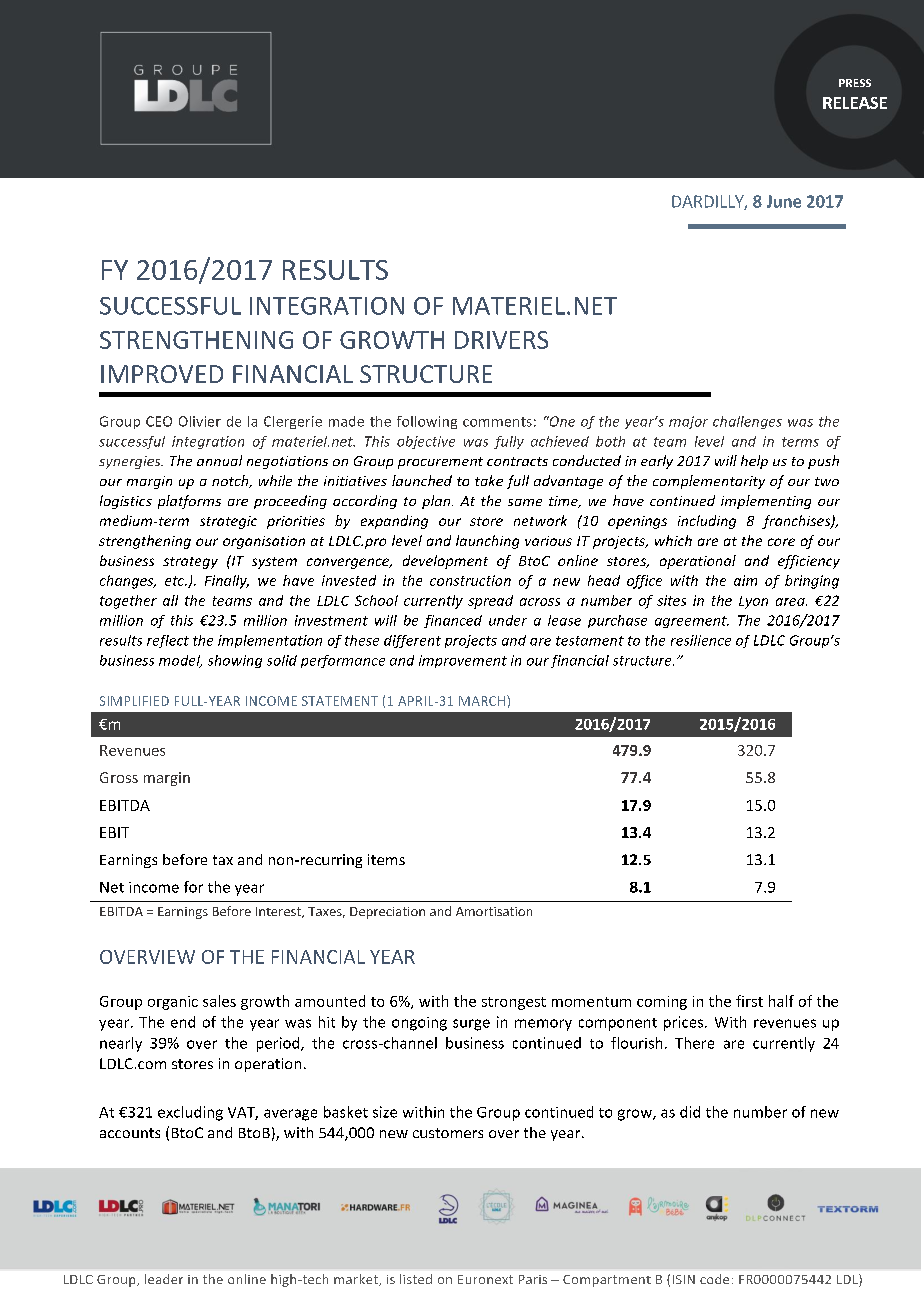 Image resolution: width=924 pixels, height=1308 pixels. Describe the element at coordinates (714, 1279) in the screenshot. I see `code` at that location.
